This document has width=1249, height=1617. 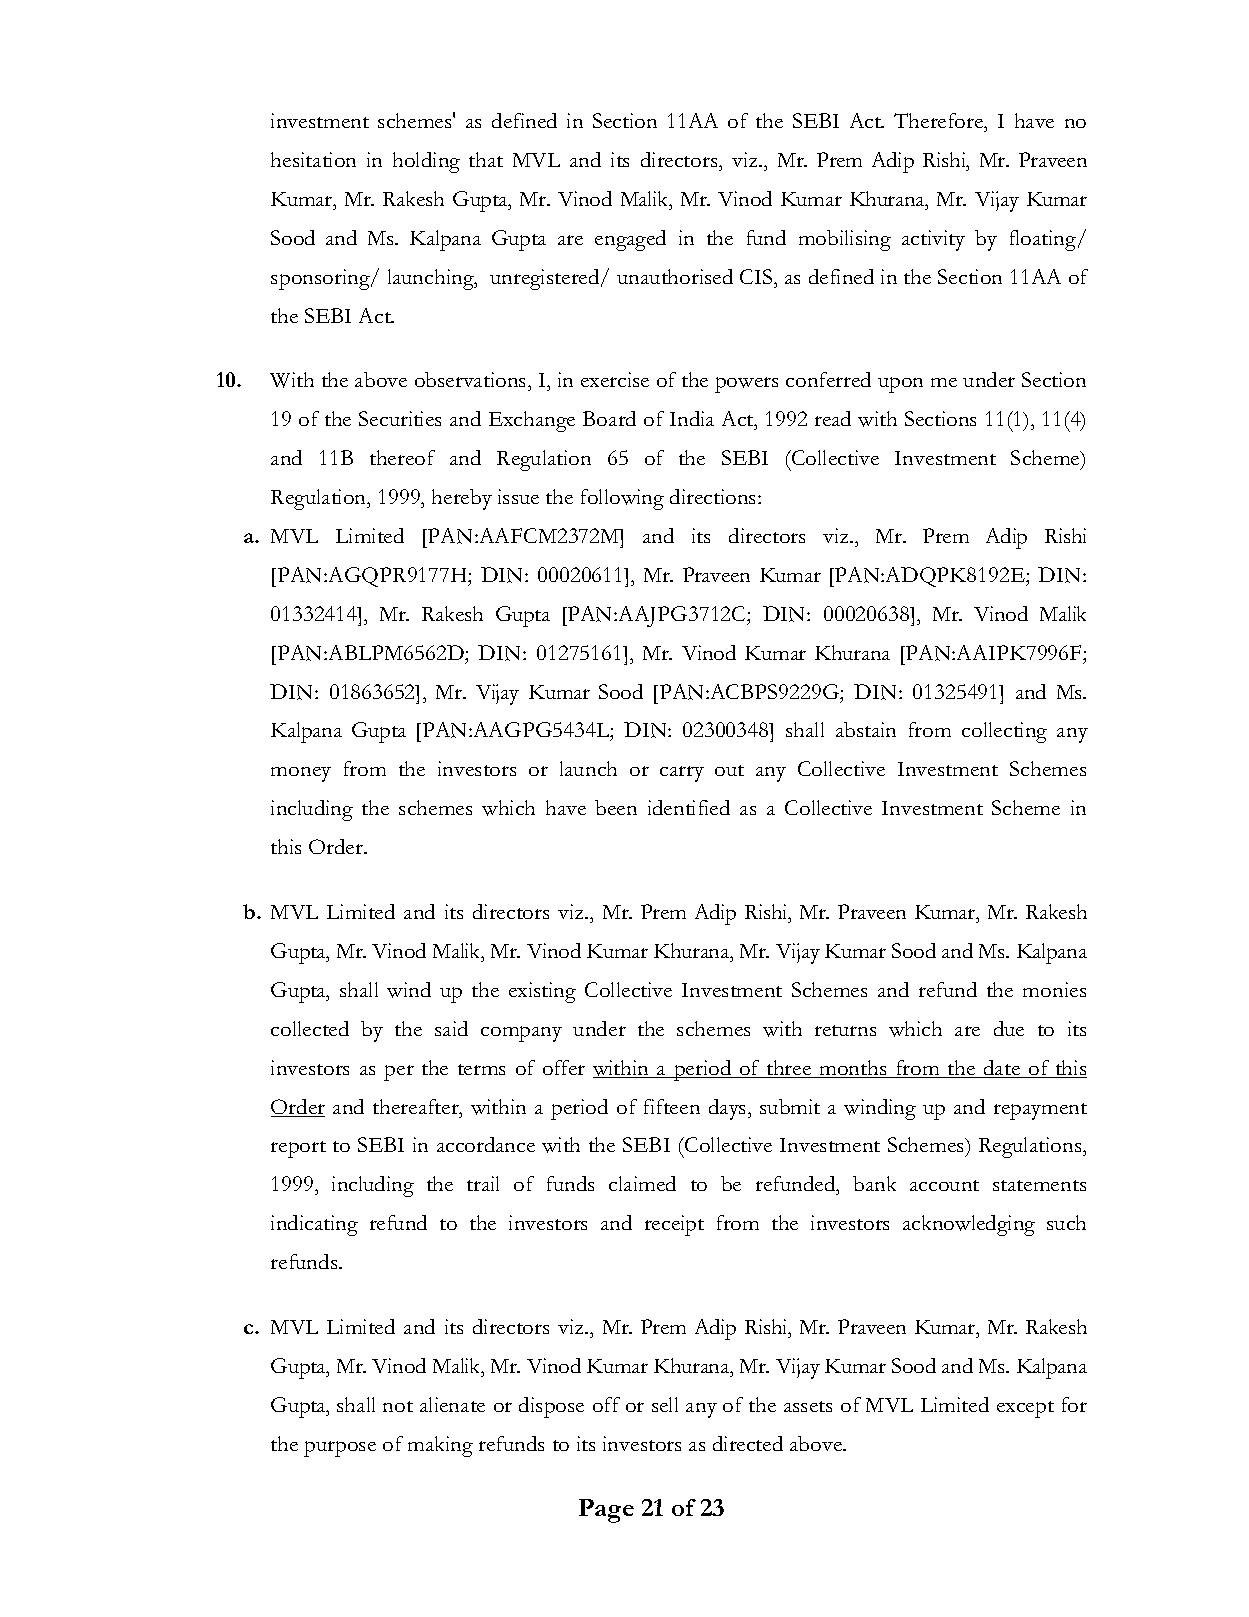 What do you see at coordinates (301, 774) in the document?
I see `money` at bounding box center [301, 774].
